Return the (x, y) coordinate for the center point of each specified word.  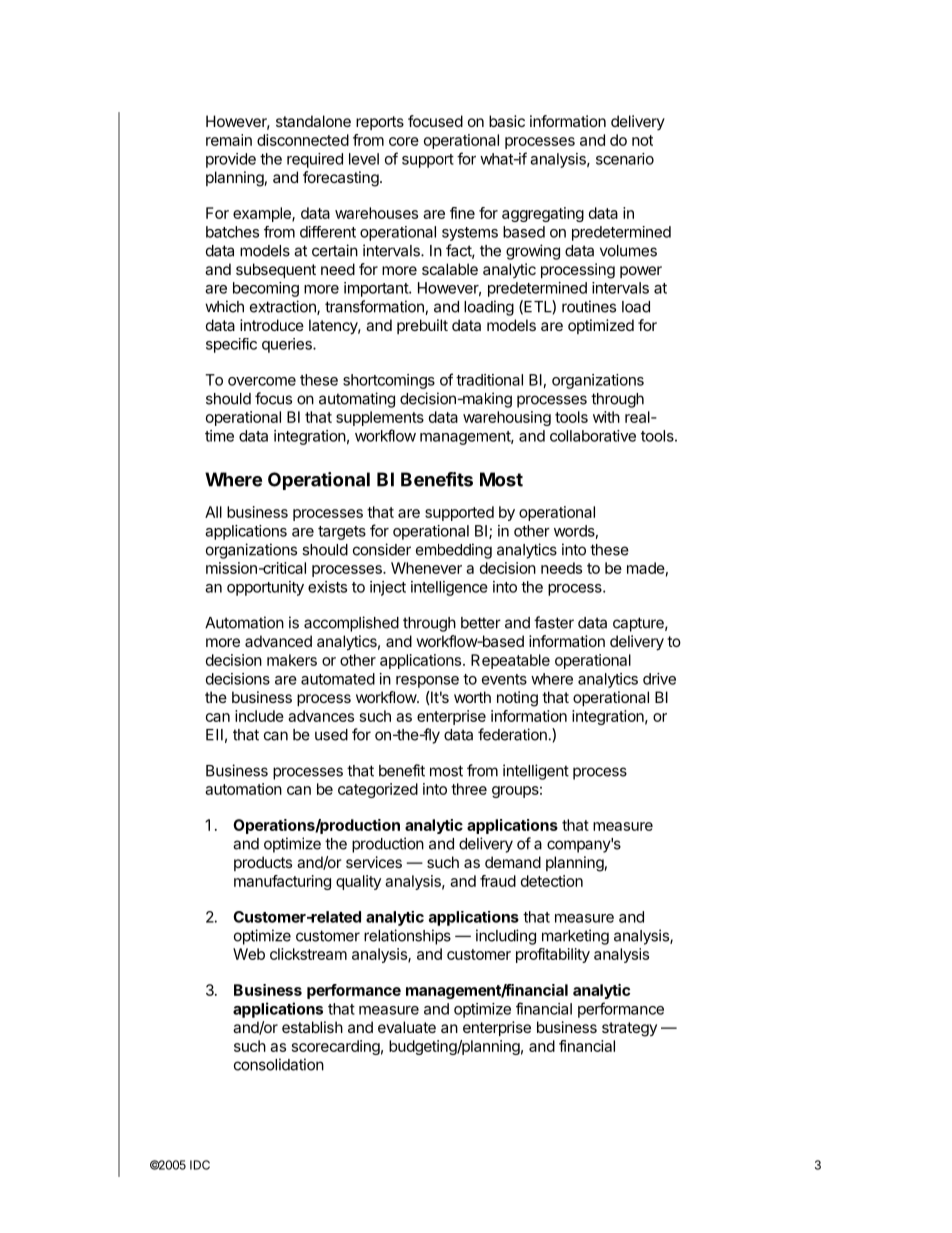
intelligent (536, 772)
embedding (454, 551)
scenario (625, 159)
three (469, 789)
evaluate (407, 1027)
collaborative (593, 436)
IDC (200, 1165)
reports (380, 123)
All (213, 512)
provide (231, 160)
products (263, 863)
